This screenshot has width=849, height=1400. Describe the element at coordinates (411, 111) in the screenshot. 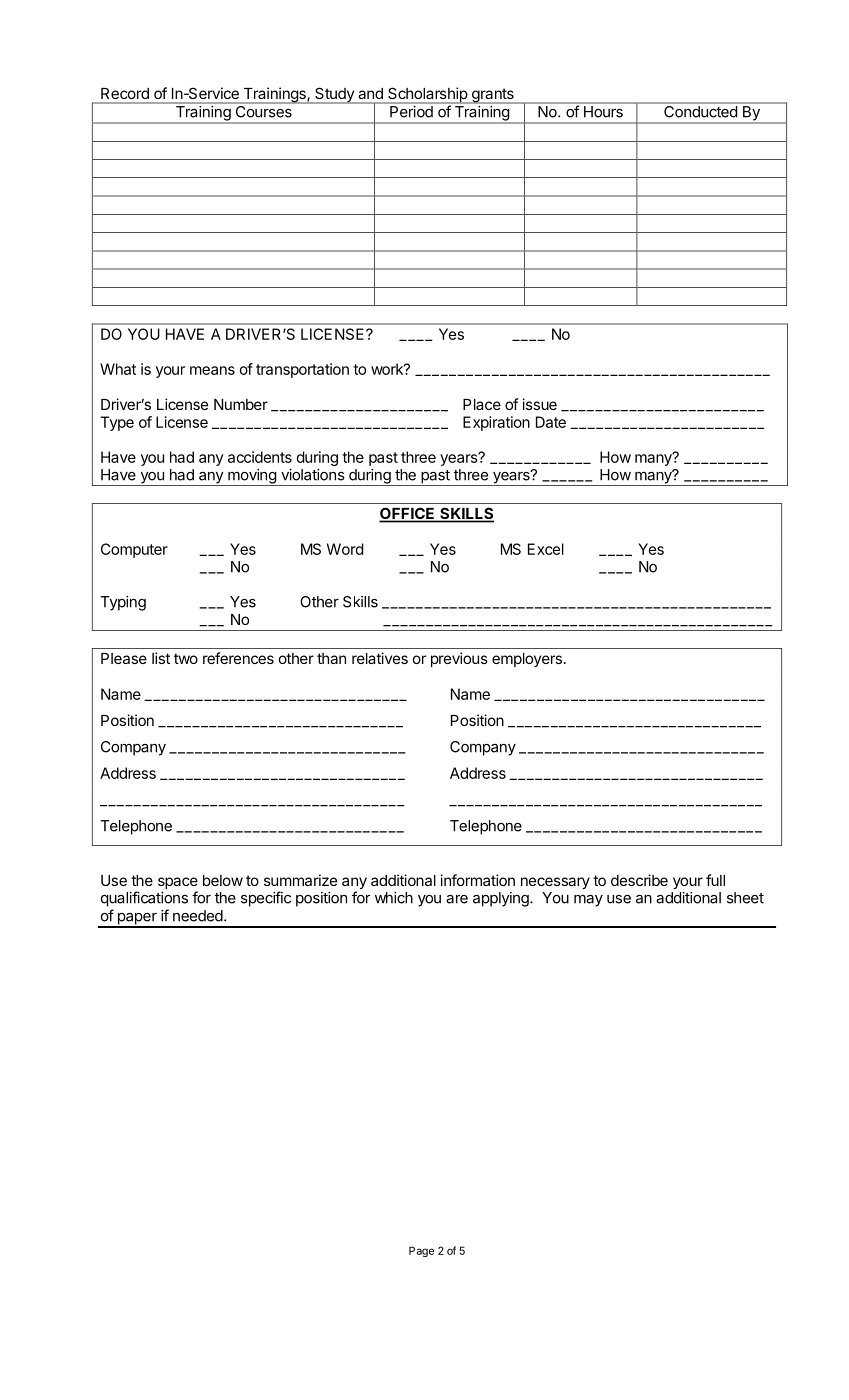

I see `Period` at that location.
